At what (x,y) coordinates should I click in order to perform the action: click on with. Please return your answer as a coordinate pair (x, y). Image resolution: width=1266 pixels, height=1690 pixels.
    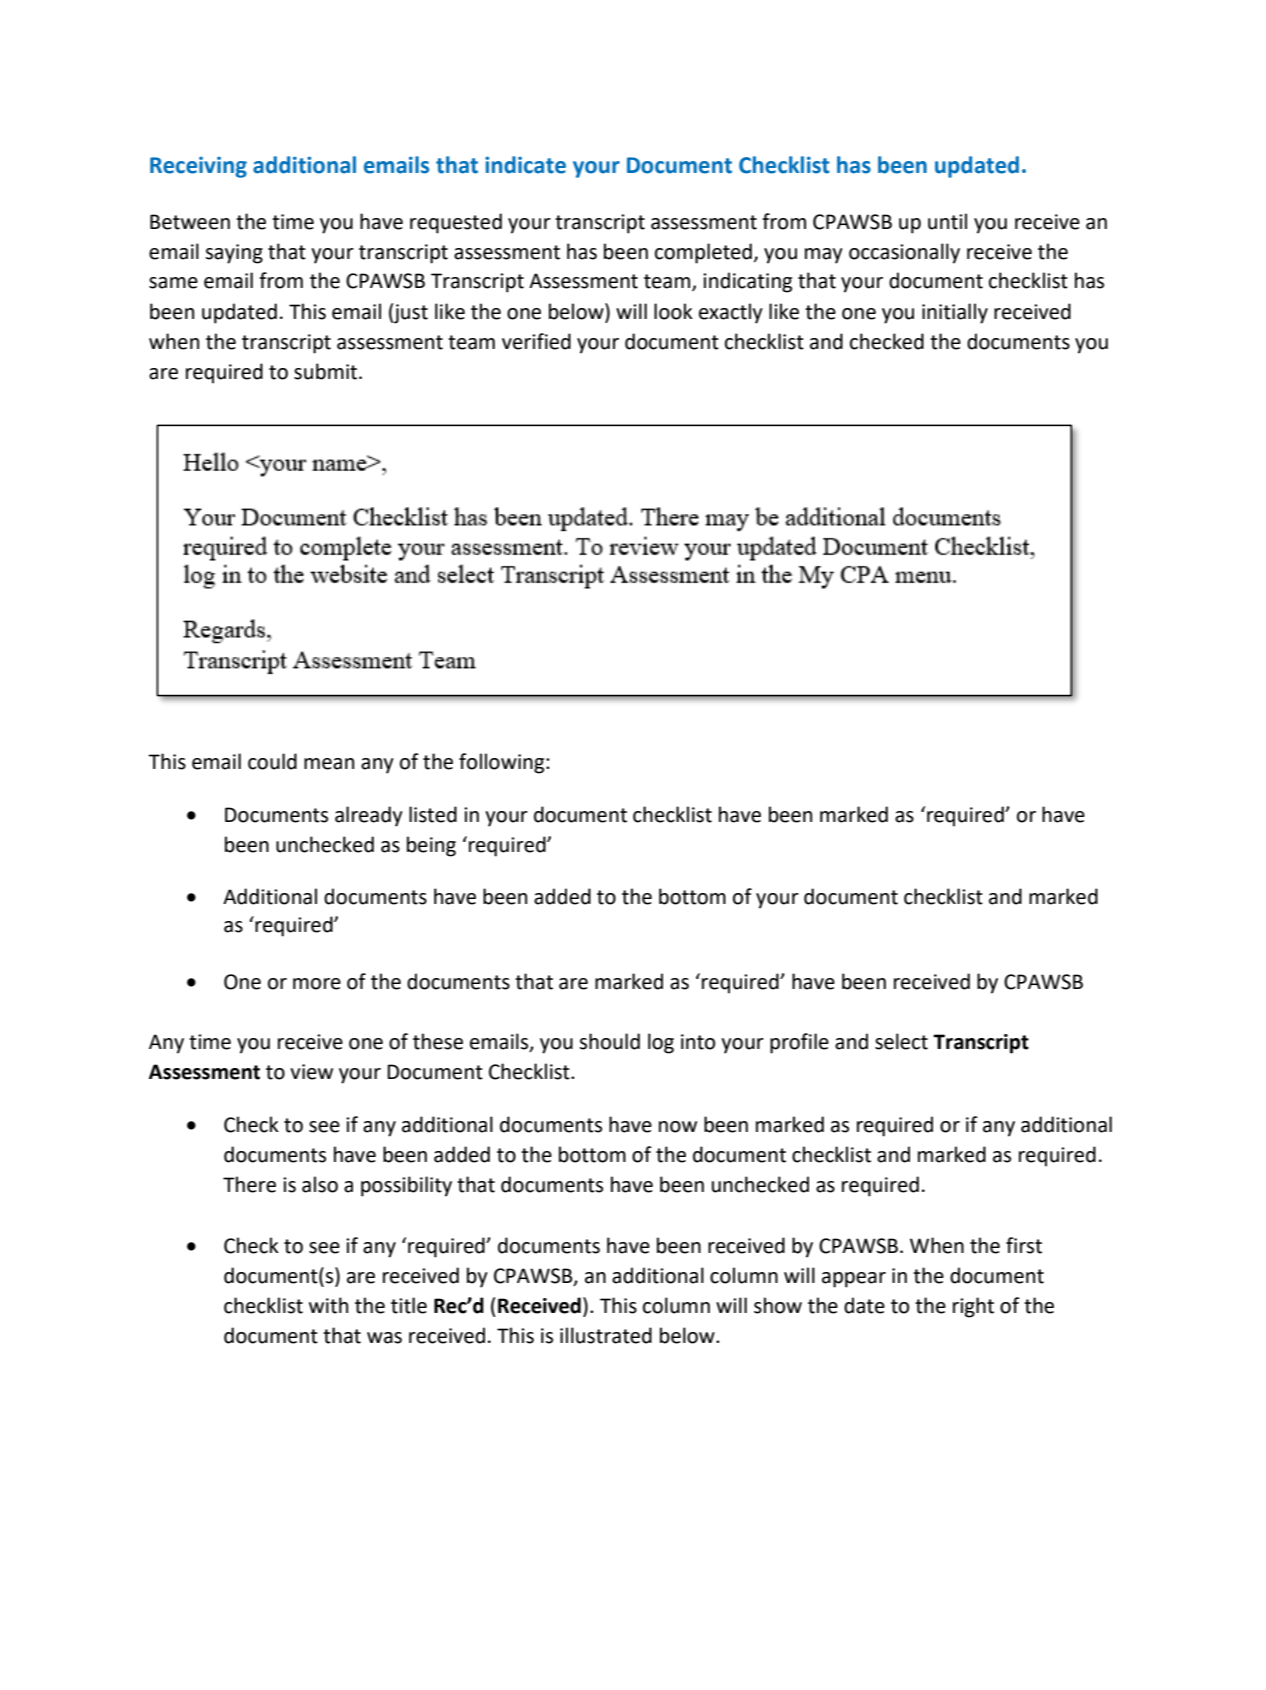
    Looking at the image, I should click on (328, 1305).
